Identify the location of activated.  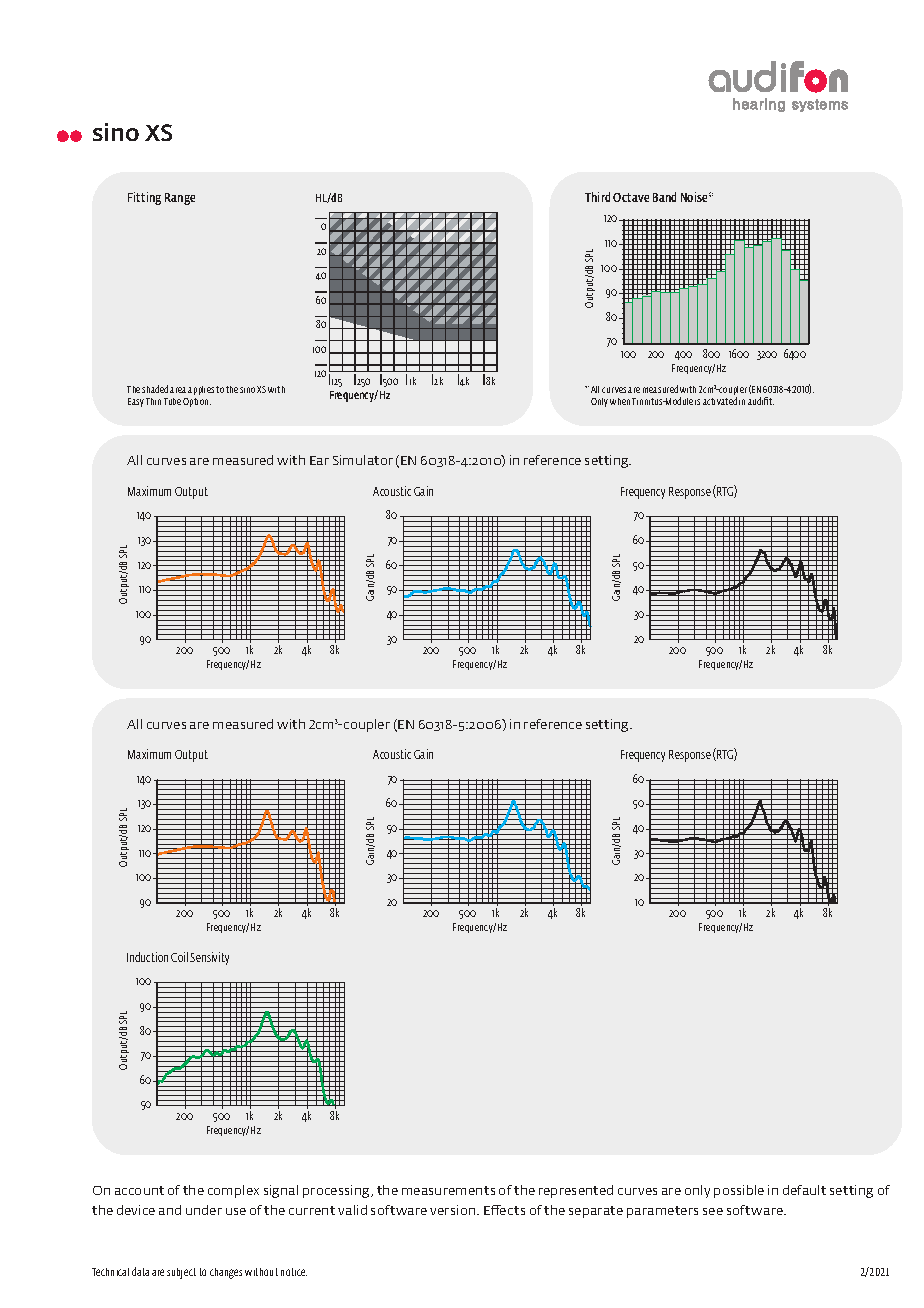
(720, 401).
